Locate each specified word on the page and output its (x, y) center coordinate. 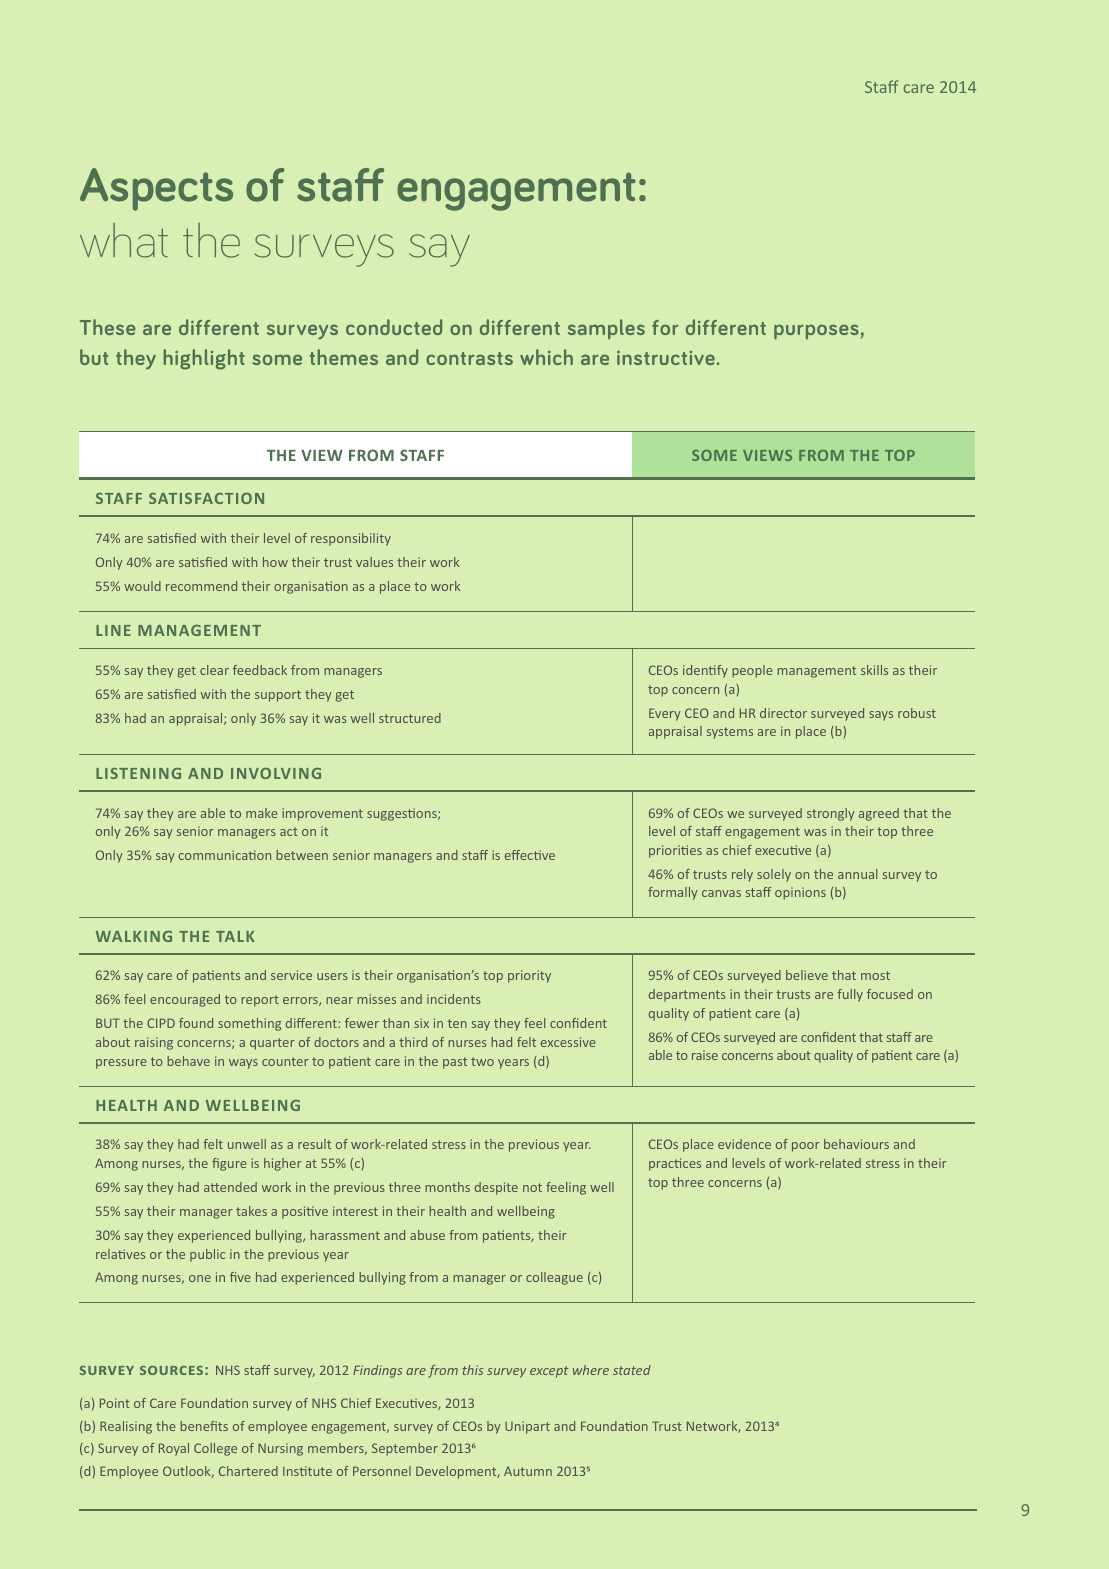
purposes (816, 331)
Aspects (156, 189)
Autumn (528, 1471)
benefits (204, 1426)
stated (632, 1370)
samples (606, 329)
